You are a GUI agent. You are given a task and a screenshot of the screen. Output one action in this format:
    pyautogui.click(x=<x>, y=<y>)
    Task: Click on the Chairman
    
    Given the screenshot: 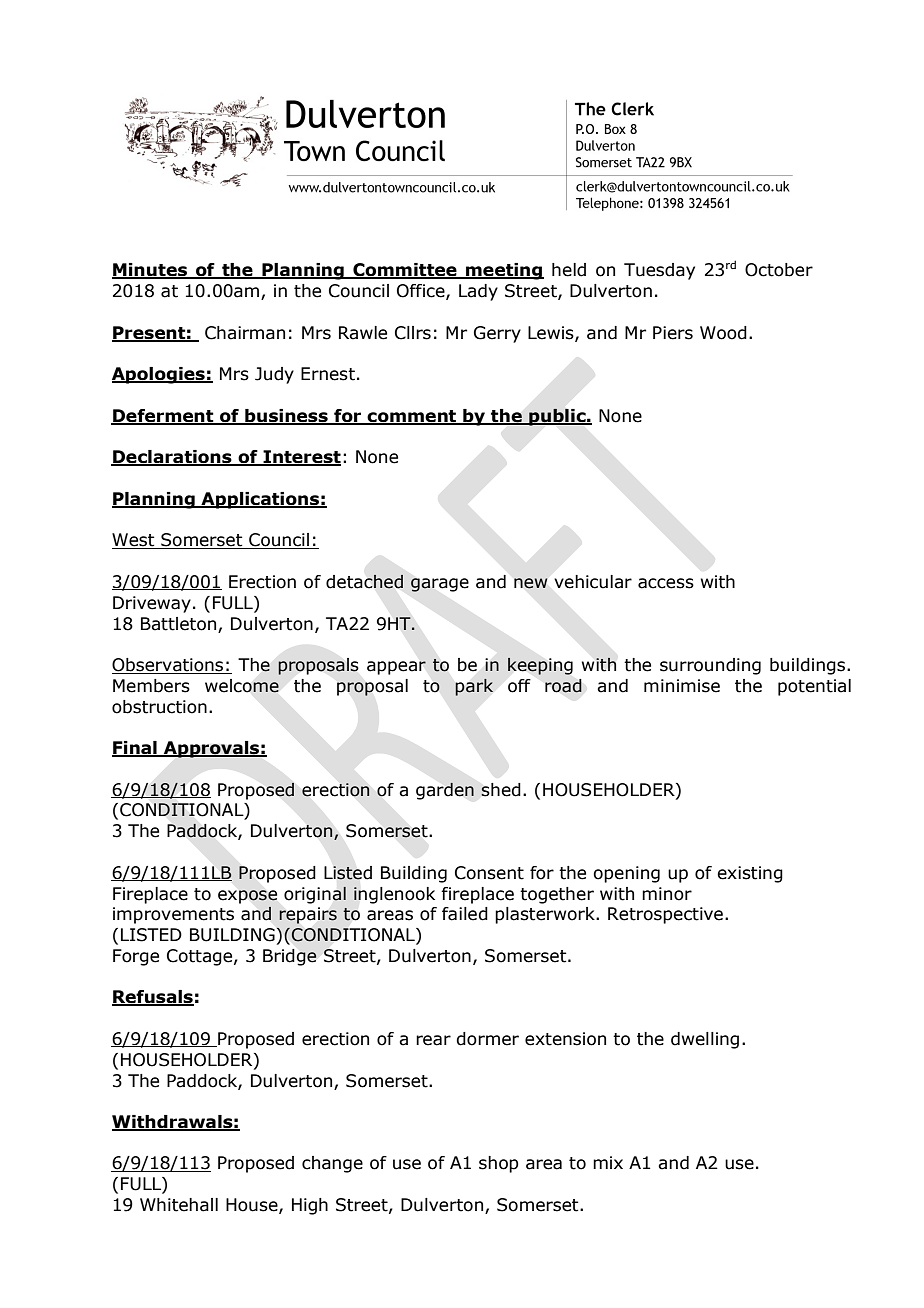 What is the action you would take?
    pyautogui.click(x=245, y=333)
